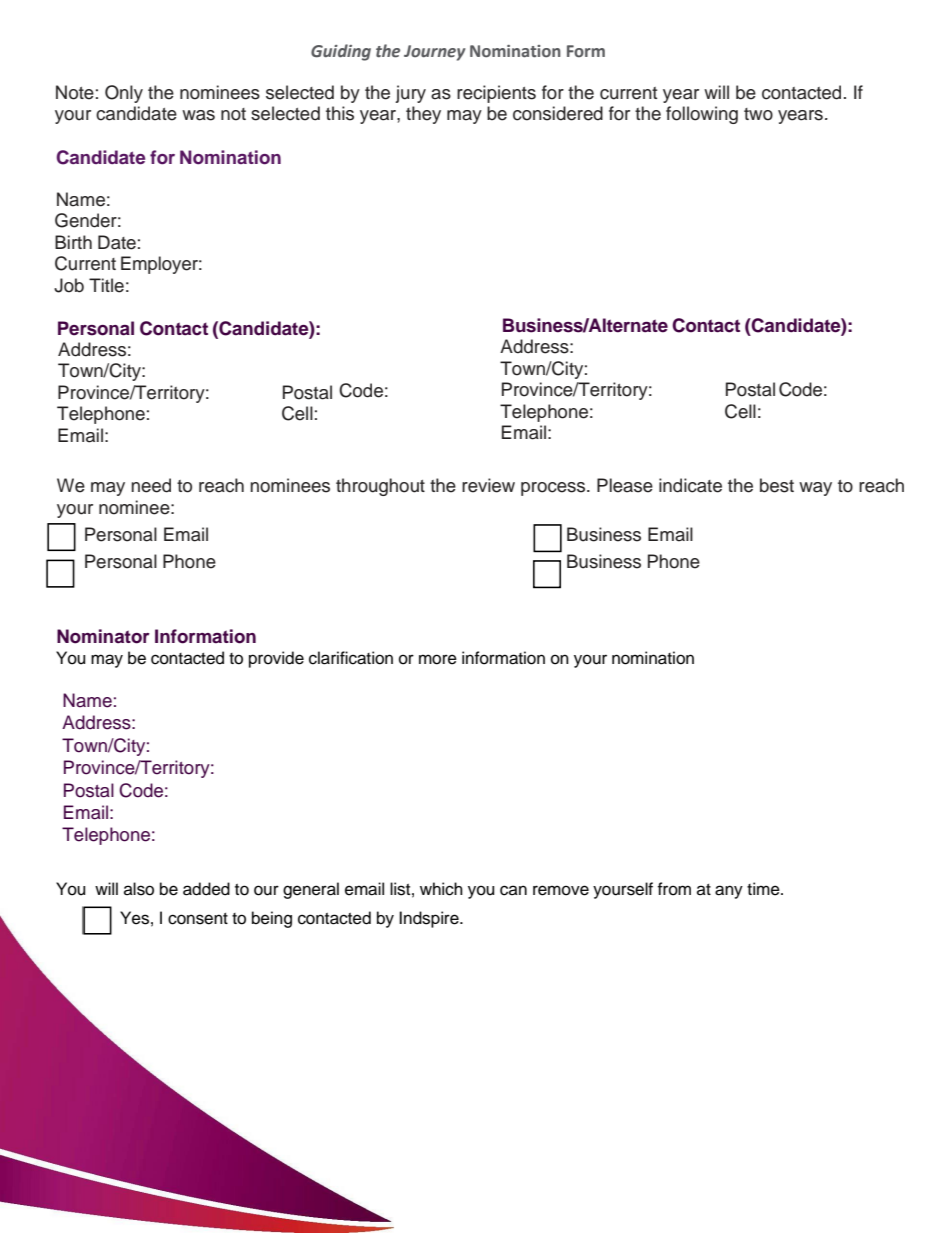 The width and height of the document is (952, 1233). Describe the element at coordinates (106, 285) in the document. I see `Title` at that location.
